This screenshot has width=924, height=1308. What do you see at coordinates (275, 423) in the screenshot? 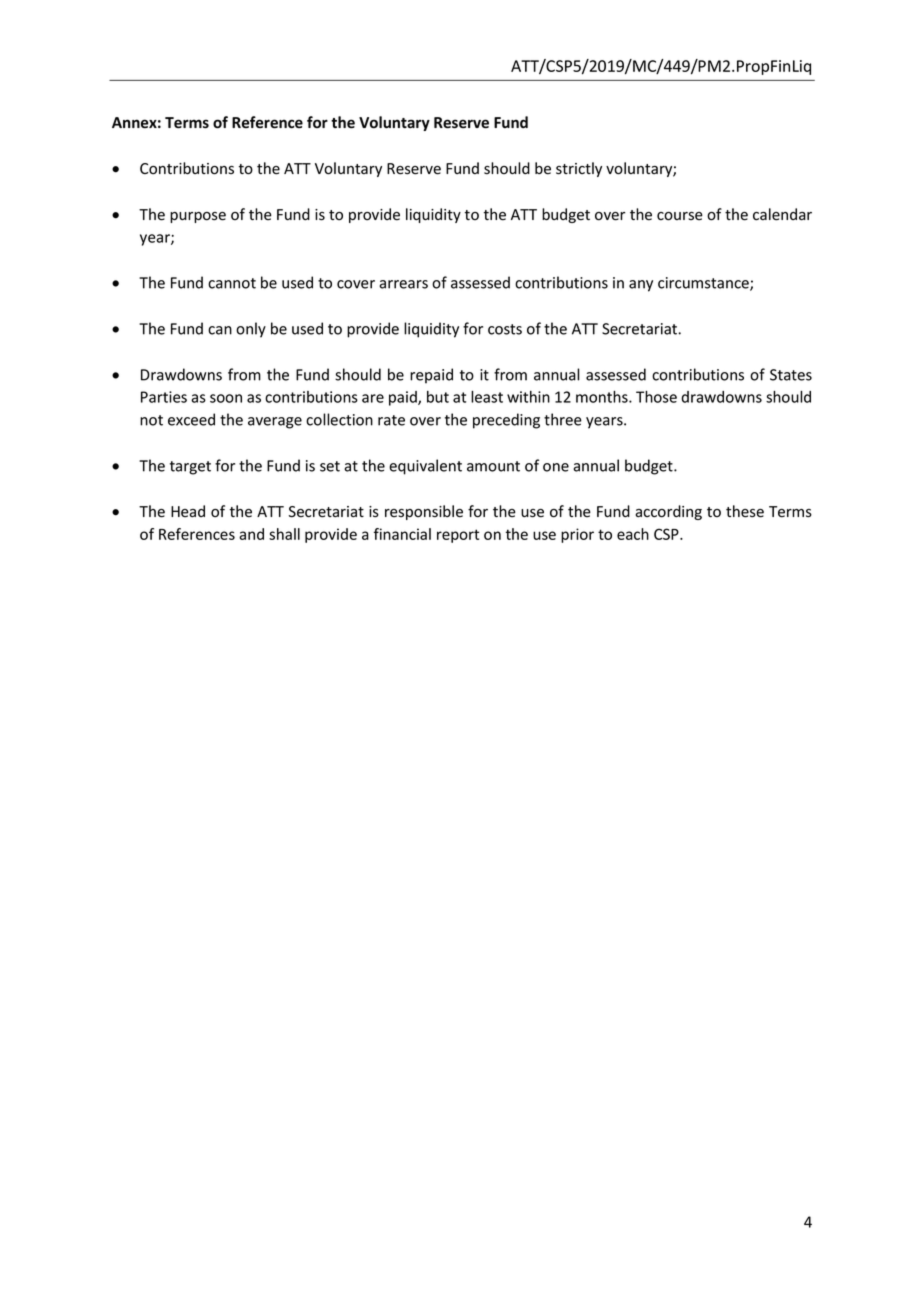
I see `average` at bounding box center [275, 423].
